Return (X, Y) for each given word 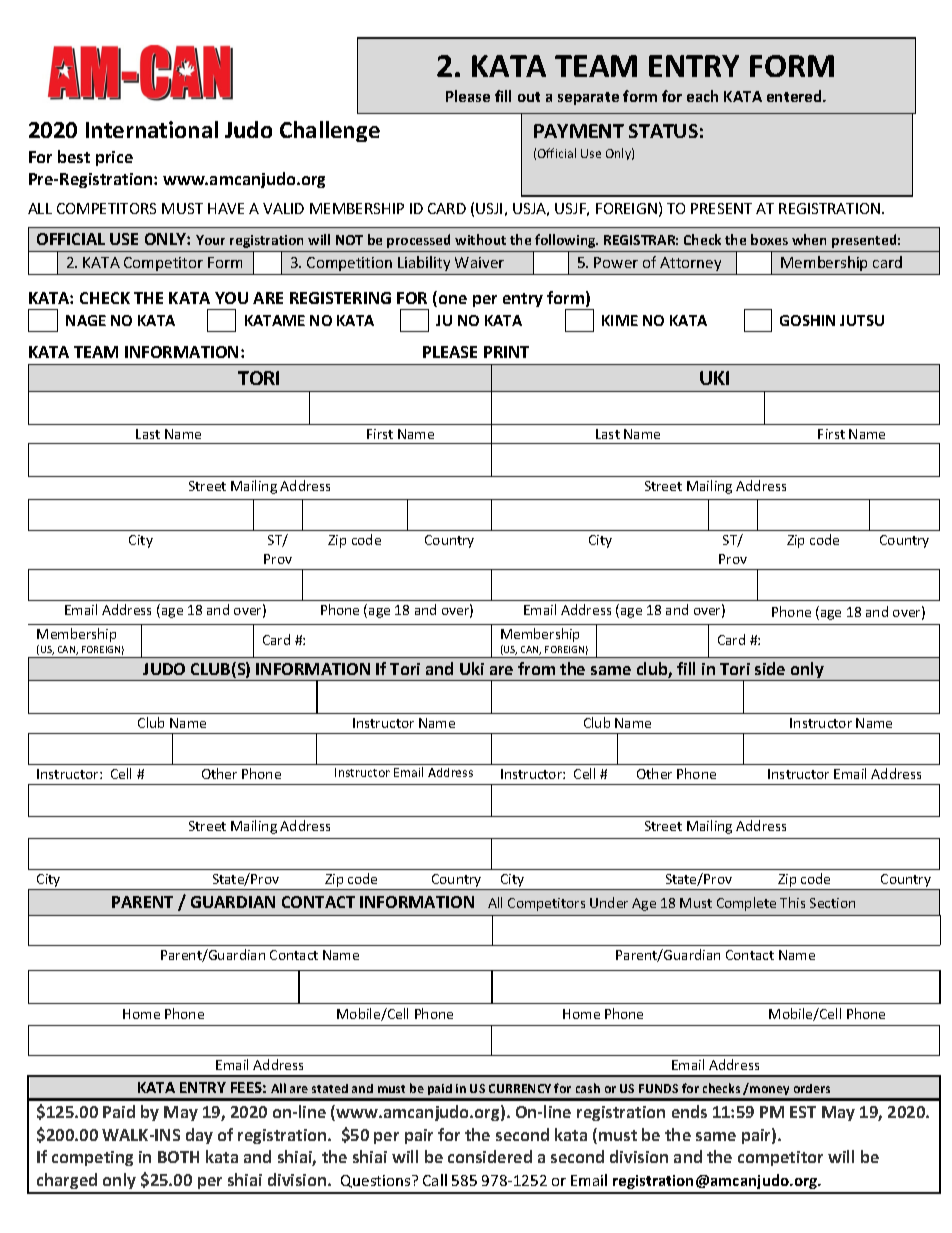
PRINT (506, 352)
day (199, 1136)
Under (609, 902)
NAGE (86, 320)
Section (832, 903)
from (536, 668)
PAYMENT (579, 131)
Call (435, 1180)
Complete (746, 904)
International (152, 129)
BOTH (178, 1157)
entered (795, 96)
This (792, 902)
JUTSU (862, 320)
